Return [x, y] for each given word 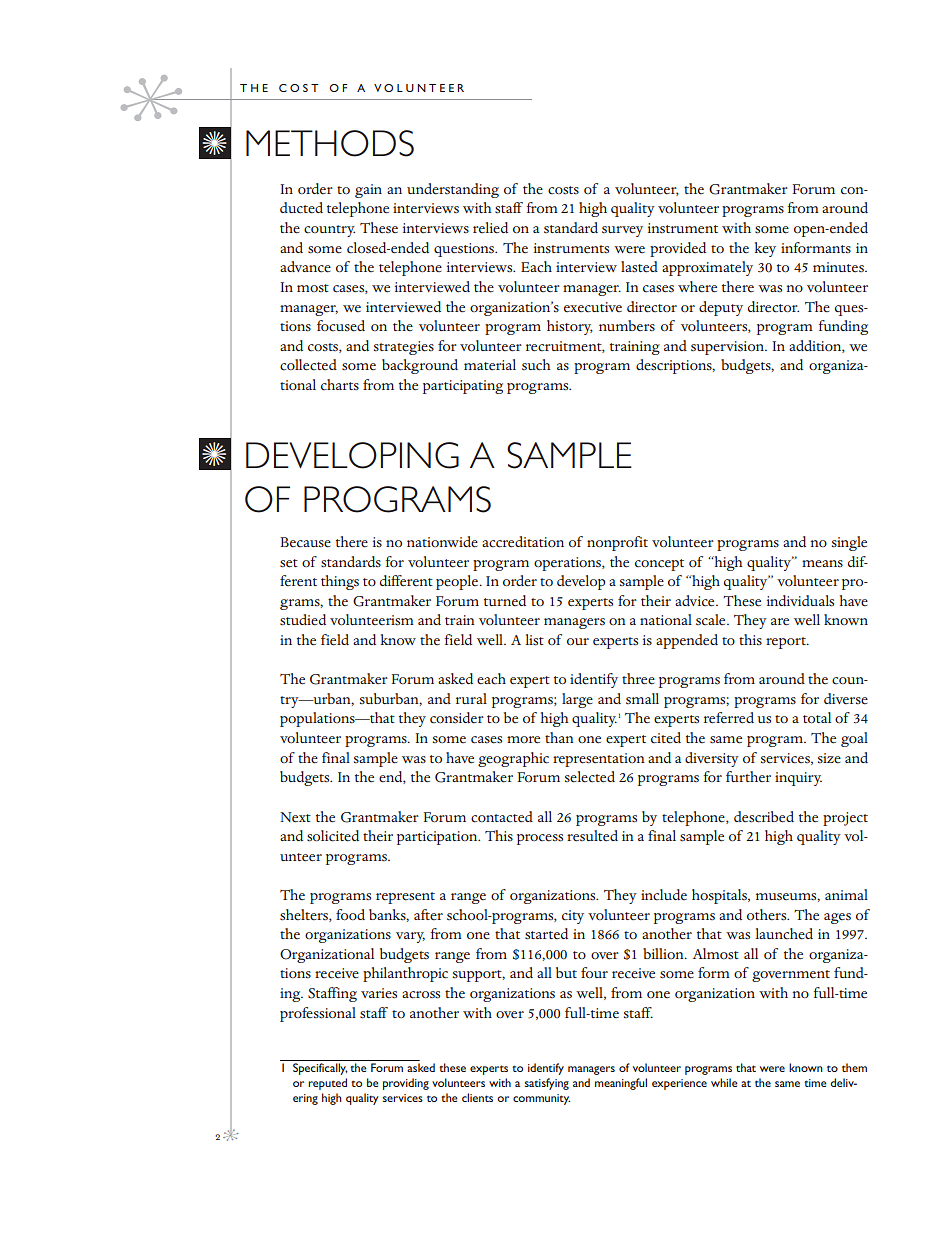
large [577, 700]
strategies [404, 348]
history [570, 327]
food [350, 915]
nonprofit [617, 543]
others [768, 915]
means [822, 564]
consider [457, 718]
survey [622, 231]
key [765, 249]
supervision [728, 348]
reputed [327, 1084]
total [817, 718]
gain [368, 191]
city [573, 917]
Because [305, 542]
